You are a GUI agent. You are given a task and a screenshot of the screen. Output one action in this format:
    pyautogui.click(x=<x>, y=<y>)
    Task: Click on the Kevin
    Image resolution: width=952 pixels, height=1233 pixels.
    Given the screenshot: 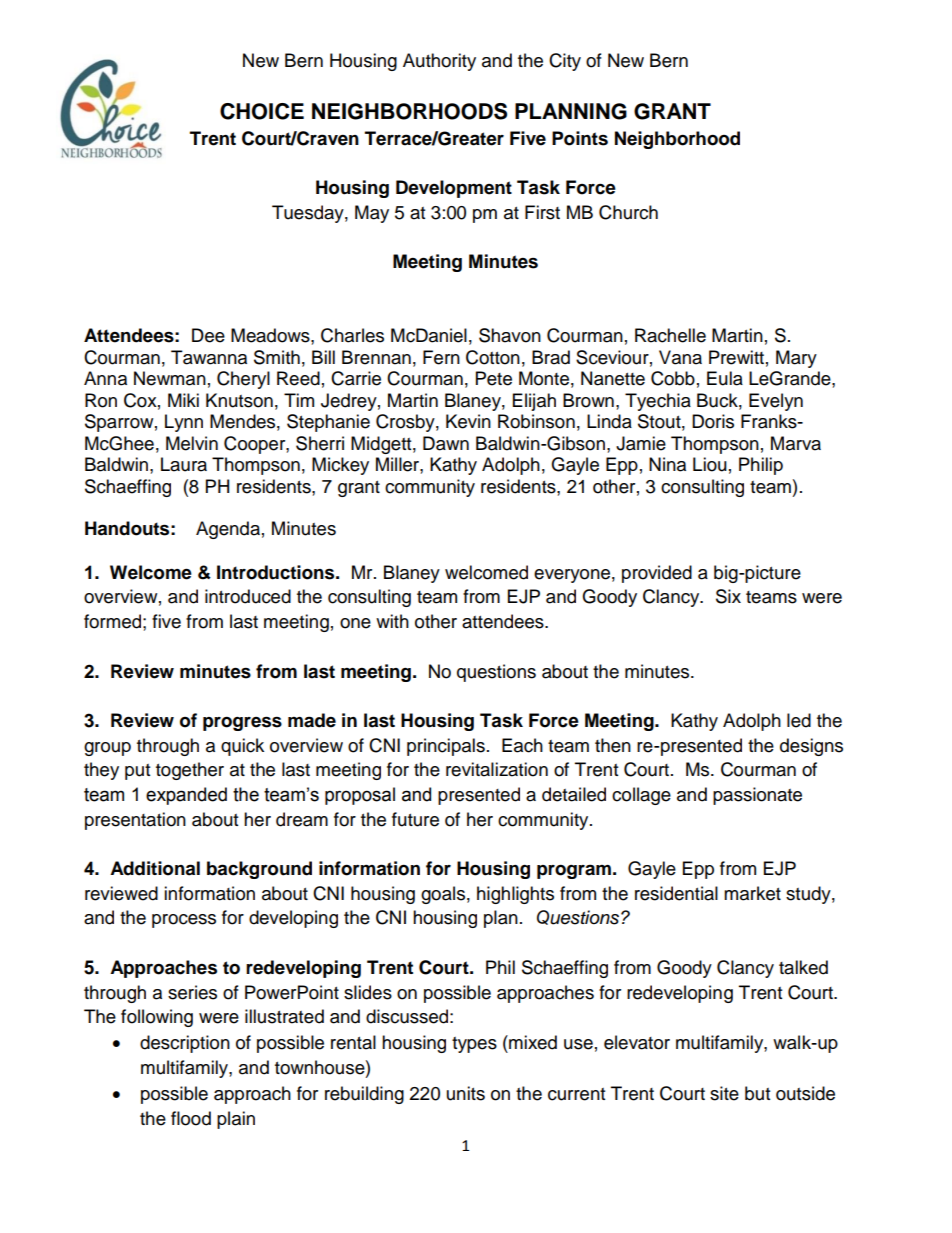 What is the action you would take?
    pyautogui.click(x=468, y=421)
